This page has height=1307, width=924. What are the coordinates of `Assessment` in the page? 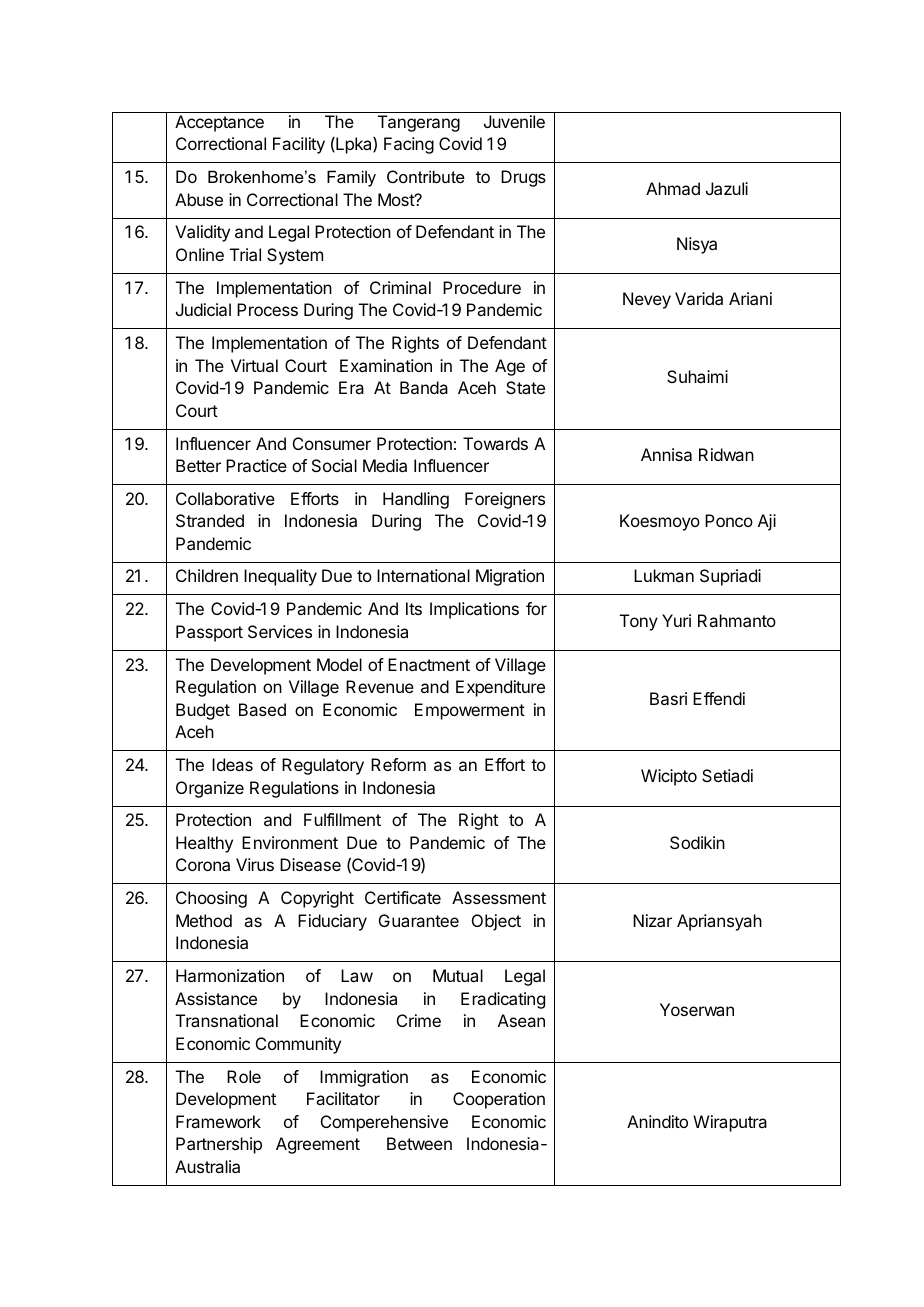 It's located at (499, 897).
